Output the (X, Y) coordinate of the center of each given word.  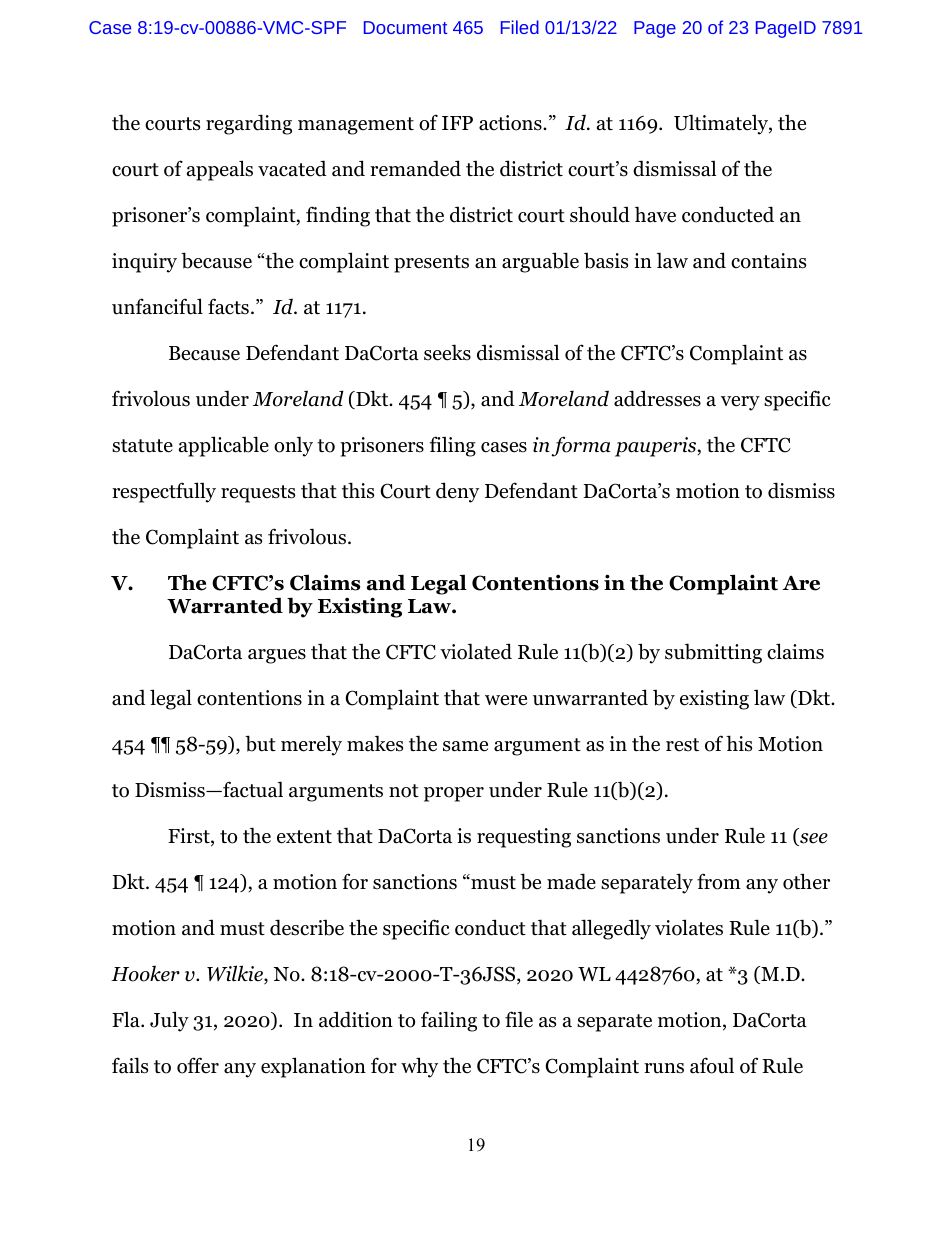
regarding (249, 124)
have (655, 214)
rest (682, 745)
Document (405, 27)
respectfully (164, 492)
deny (457, 492)
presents (431, 264)
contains (768, 261)
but (260, 743)
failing (449, 1021)
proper (454, 794)
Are (801, 583)
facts (228, 306)
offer (198, 1065)
